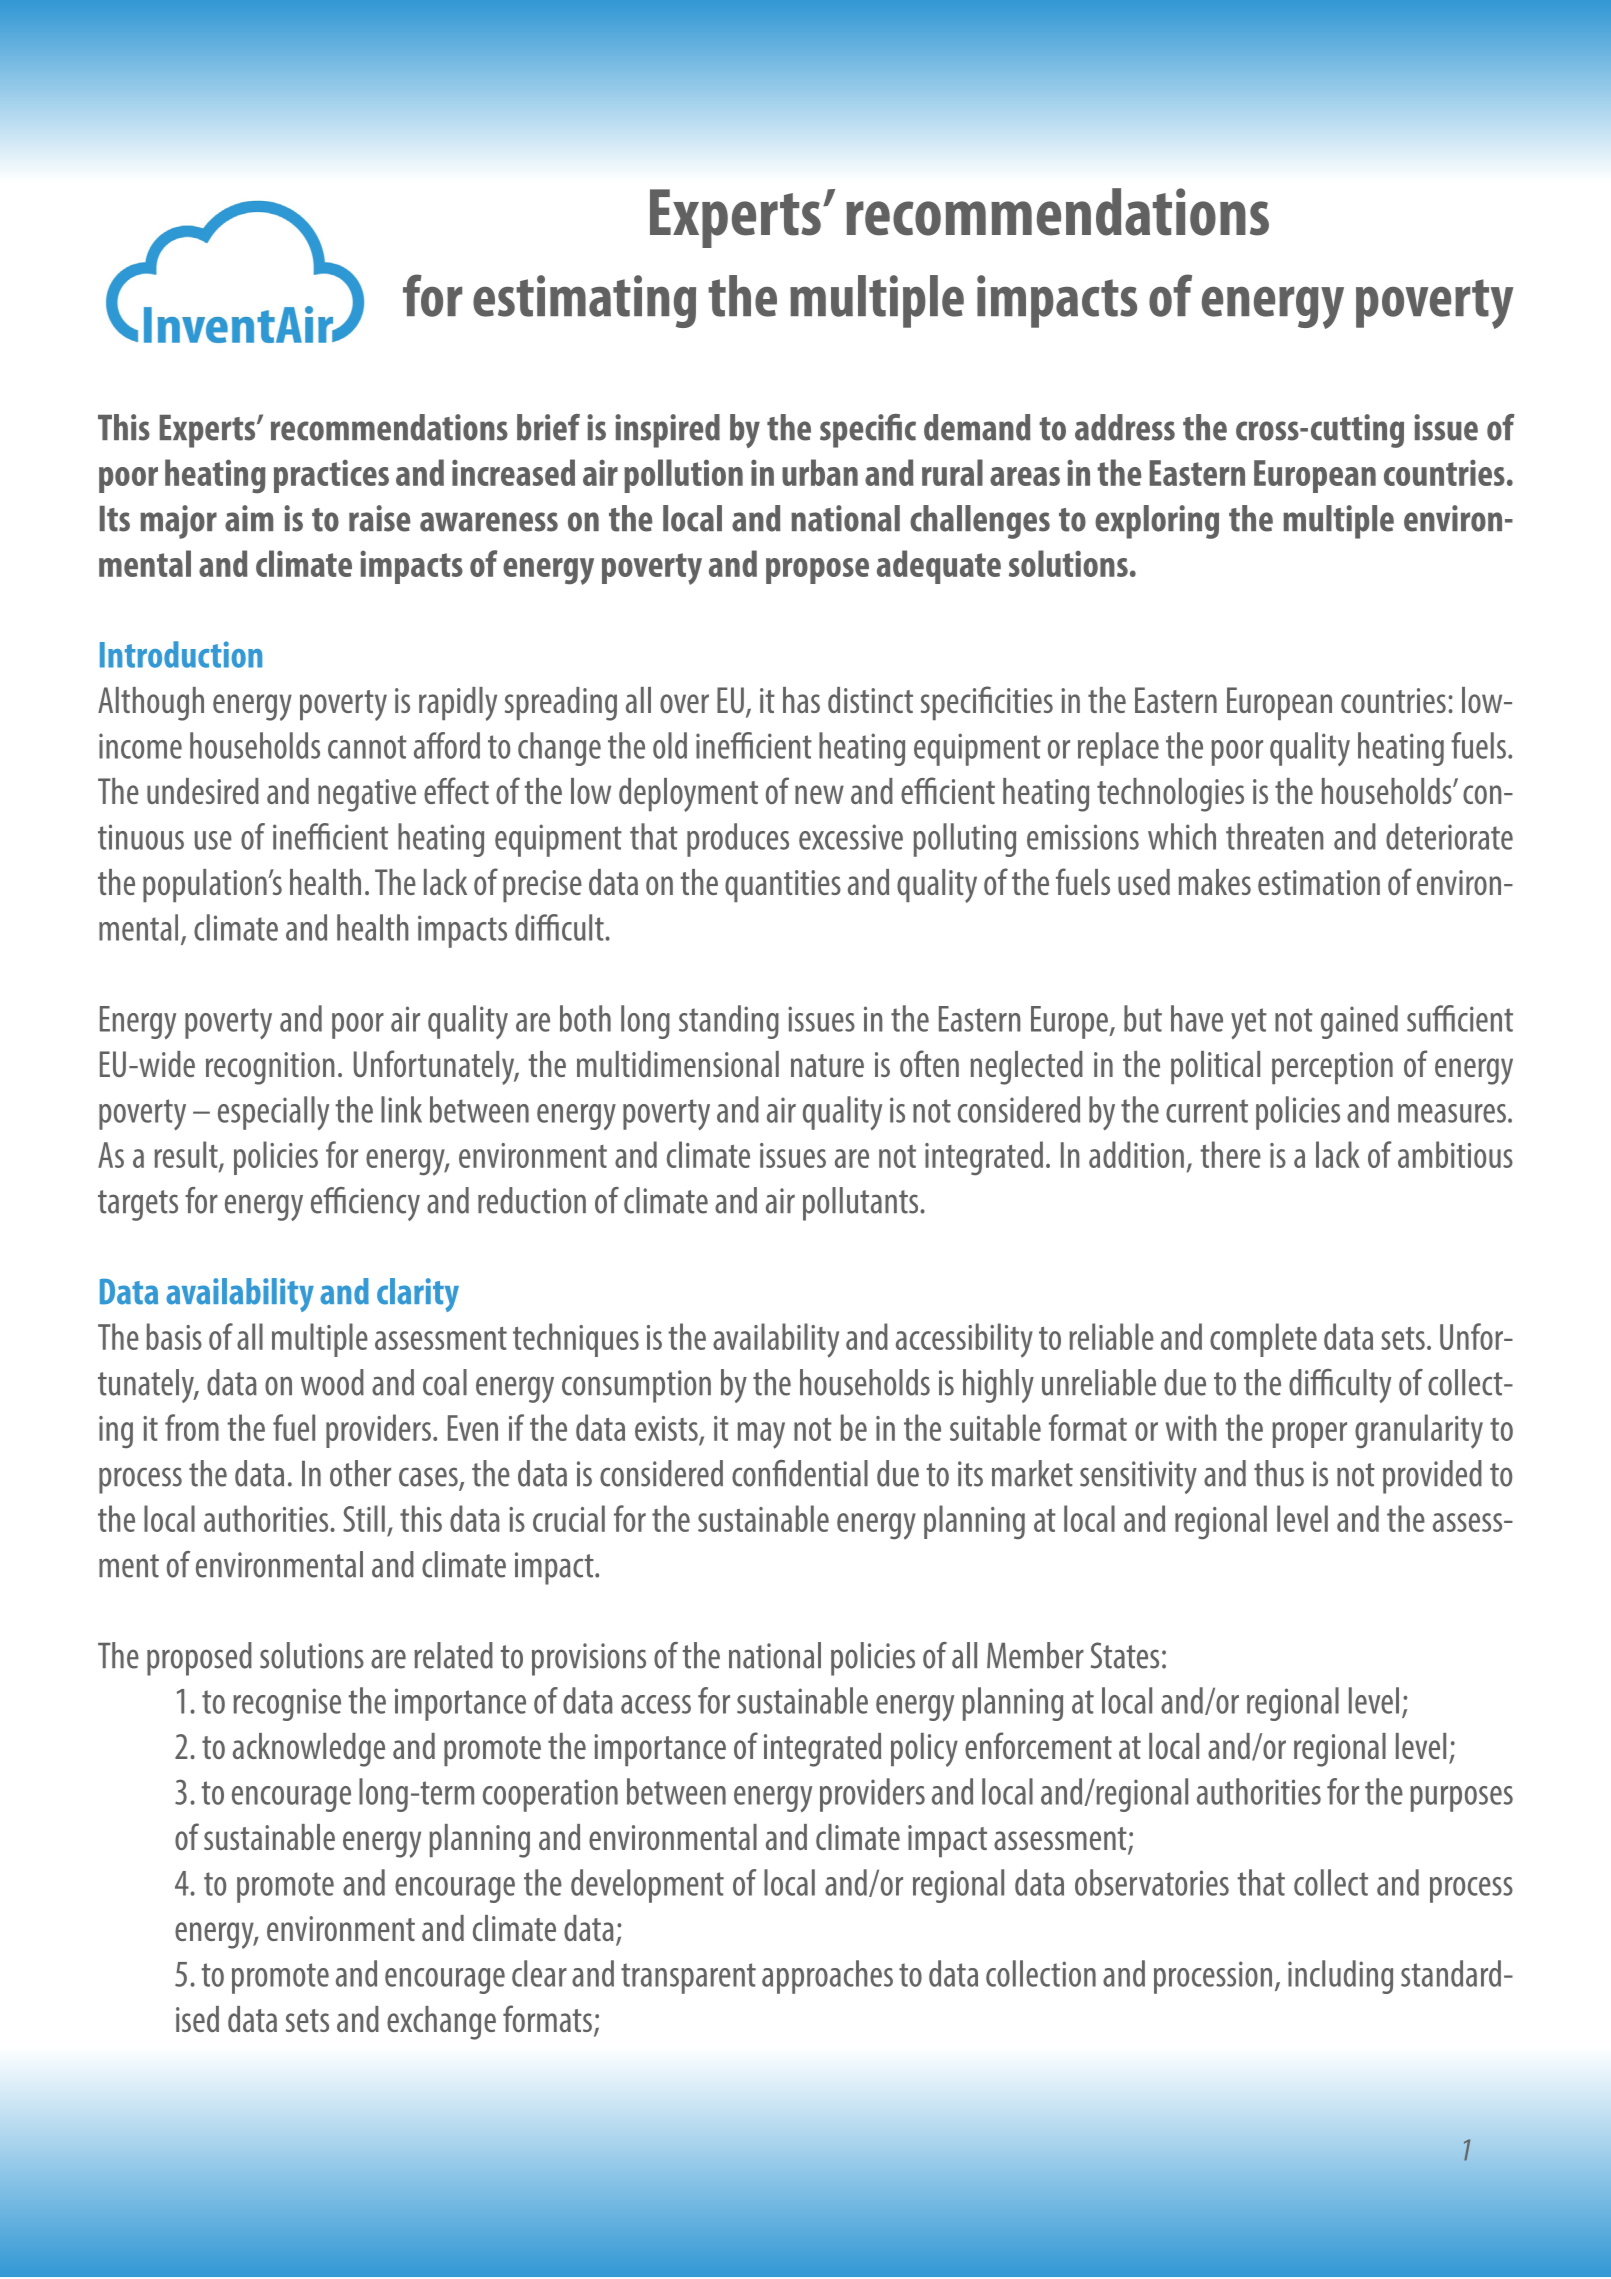 The height and width of the page is (2279, 1611). What do you see at coordinates (273, 1113) in the page?
I see `especially` at bounding box center [273, 1113].
